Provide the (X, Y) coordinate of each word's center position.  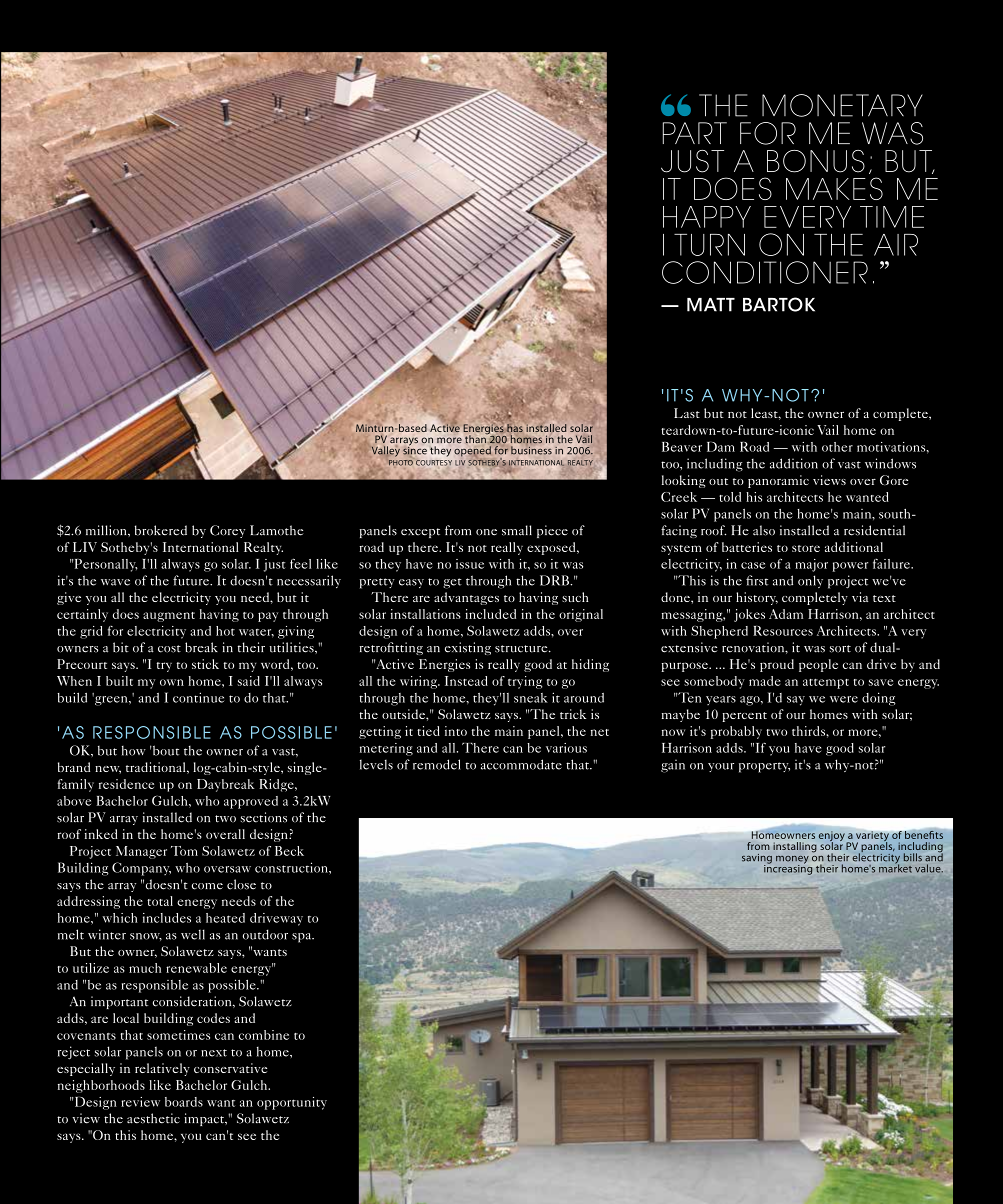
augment (169, 617)
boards (184, 1102)
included (490, 614)
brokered (161, 530)
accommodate (521, 764)
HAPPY (707, 217)
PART (695, 133)
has (514, 428)
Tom (184, 851)
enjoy (833, 837)
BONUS (816, 161)
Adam (786, 614)
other (837, 447)
